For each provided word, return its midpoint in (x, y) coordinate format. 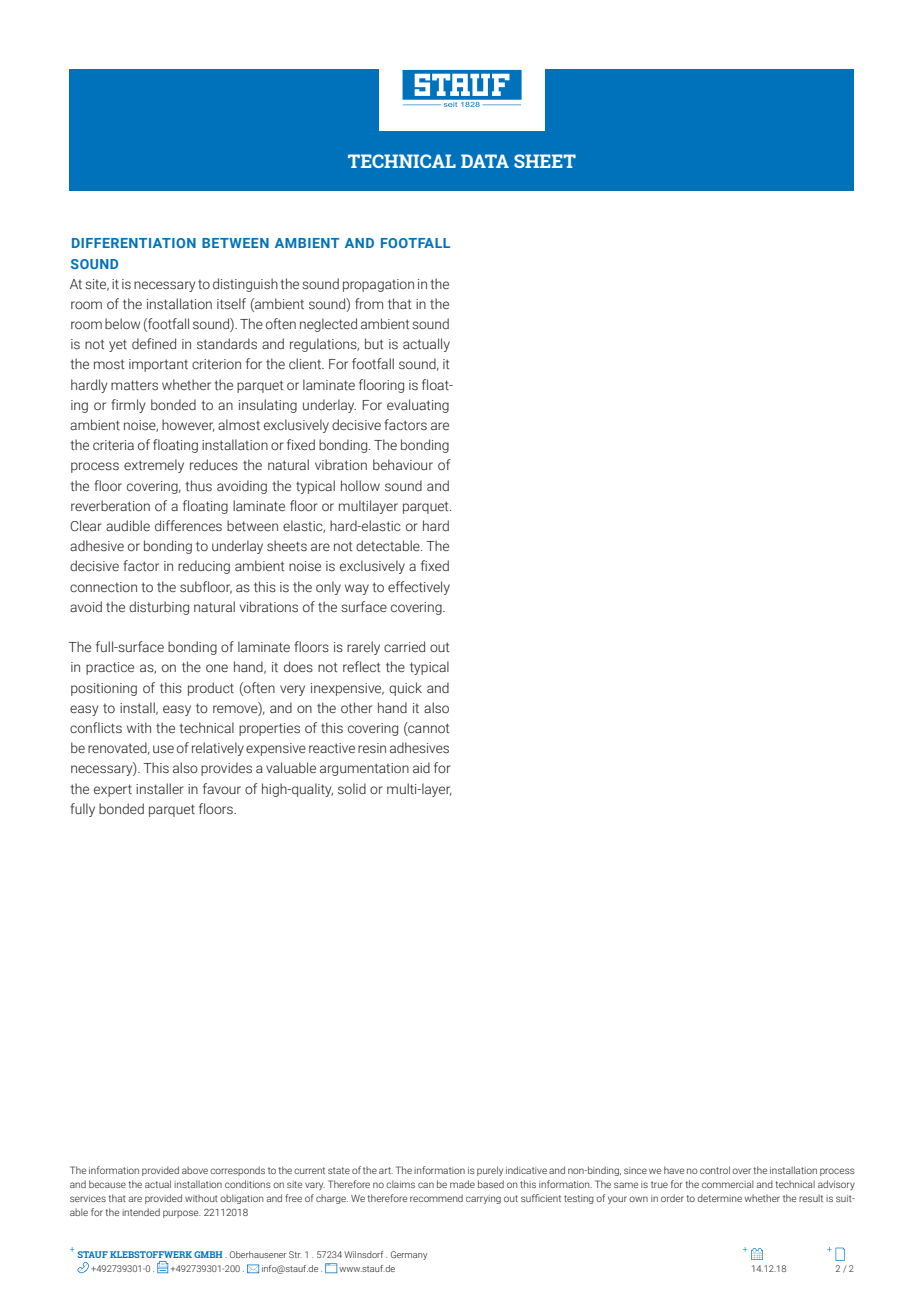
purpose (181, 1214)
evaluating (418, 406)
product (211, 689)
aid (421, 767)
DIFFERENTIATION (134, 243)
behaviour (403, 464)
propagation (378, 285)
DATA (485, 161)
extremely (154, 466)
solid (352, 788)
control (715, 1170)
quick (405, 689)
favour (222, 788)
